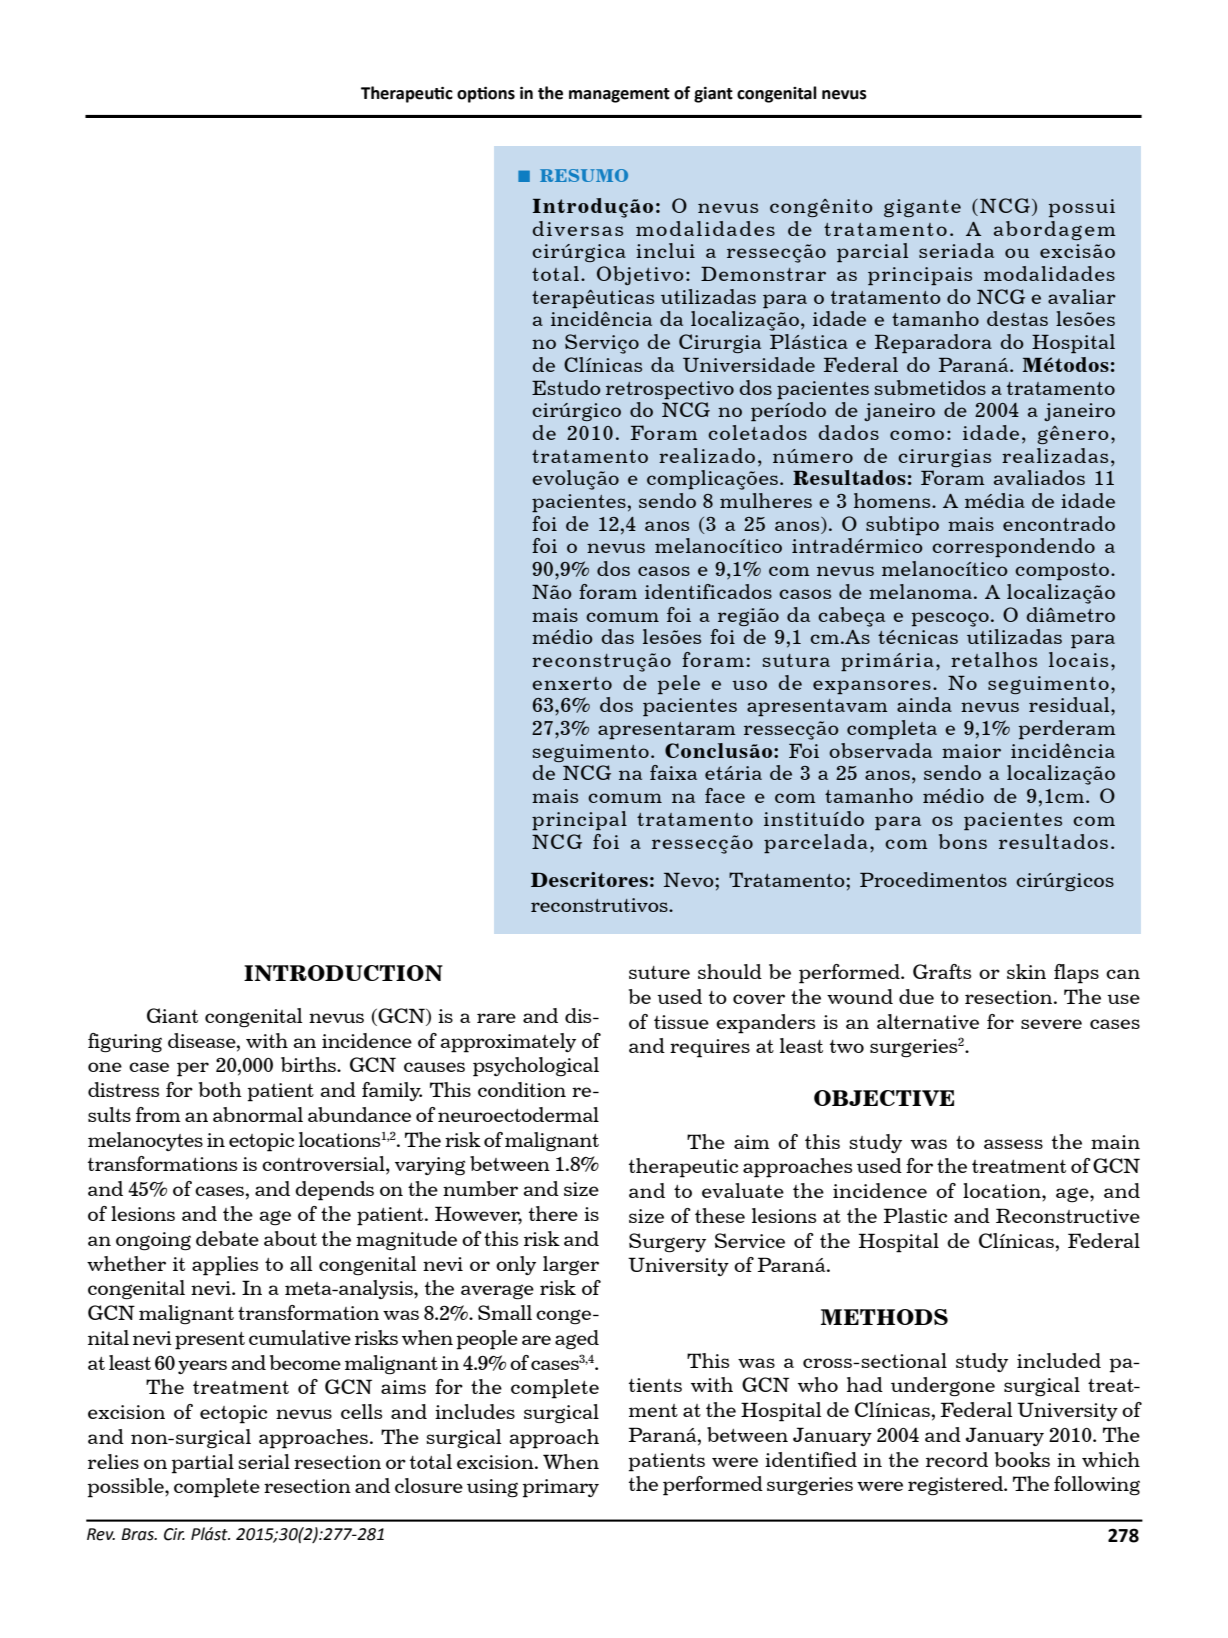 This screenshot has height=1638, width=1228. I want to click on options, so click(486, 95).
